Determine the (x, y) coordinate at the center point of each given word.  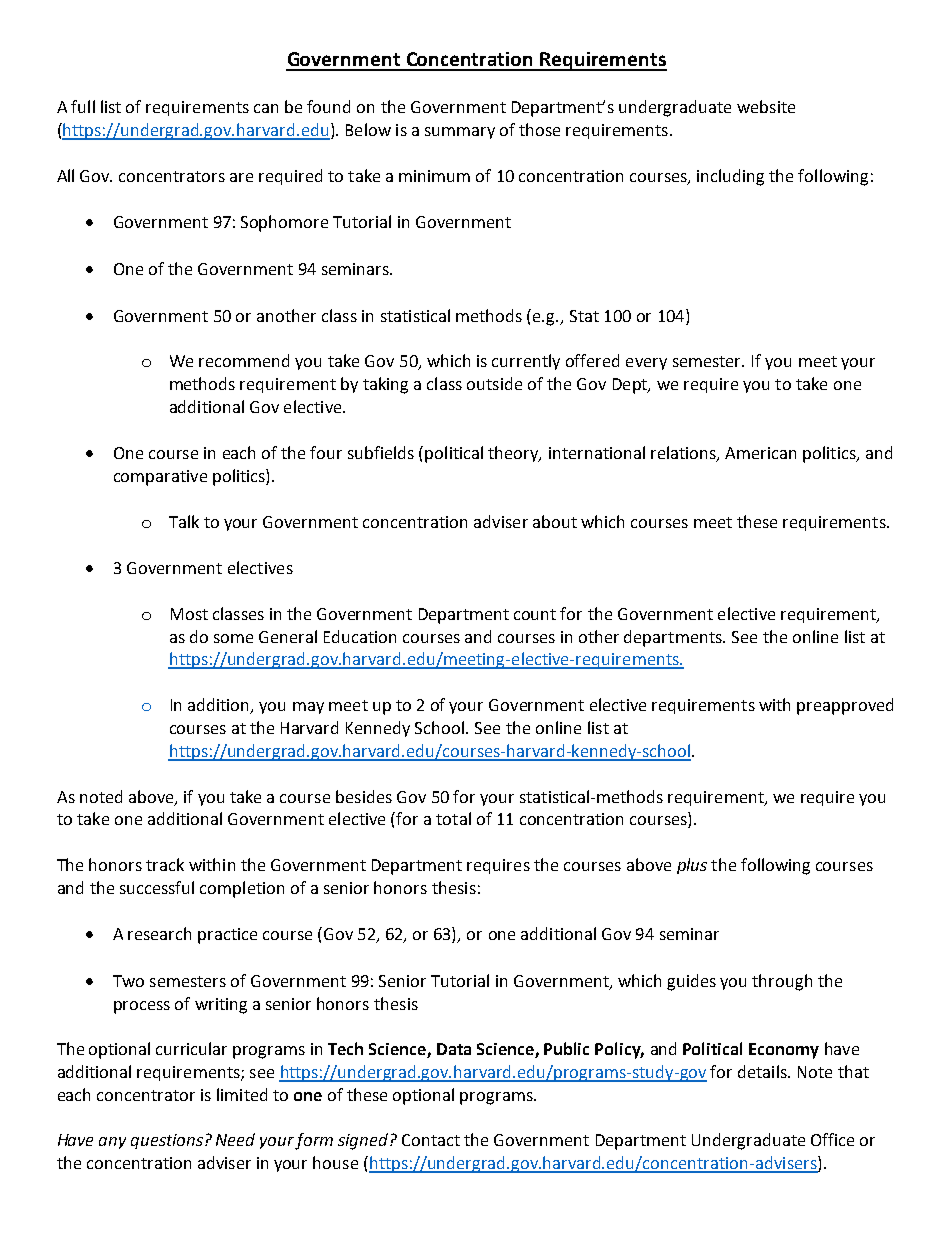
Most (189, 614)
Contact (431, 1140)
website (766, 106)
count (535, 614)
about (555, 521)
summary (460, 133)
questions (168, 1141)
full (83, 106)
